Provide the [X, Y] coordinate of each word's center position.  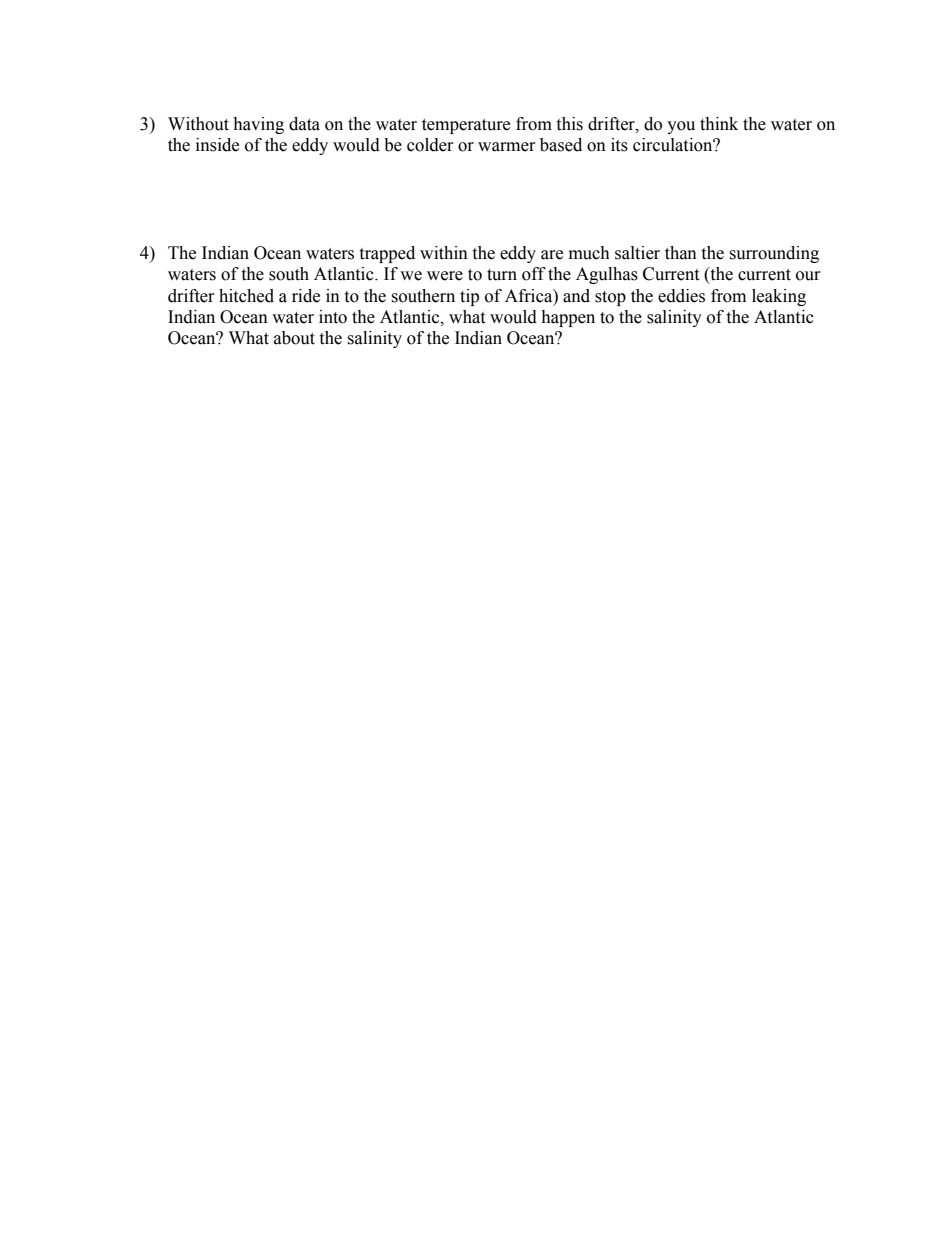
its [619, 145]
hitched [246, 296]
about [294, 338]
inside [217, 145]
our [808, 276]
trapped [387, 254]
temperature [466, 126]
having [258, 125]
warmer [506, 147]
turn [502, 275]
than [681, 253]
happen [568, 318]
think [719, 124]
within [444, 253]
